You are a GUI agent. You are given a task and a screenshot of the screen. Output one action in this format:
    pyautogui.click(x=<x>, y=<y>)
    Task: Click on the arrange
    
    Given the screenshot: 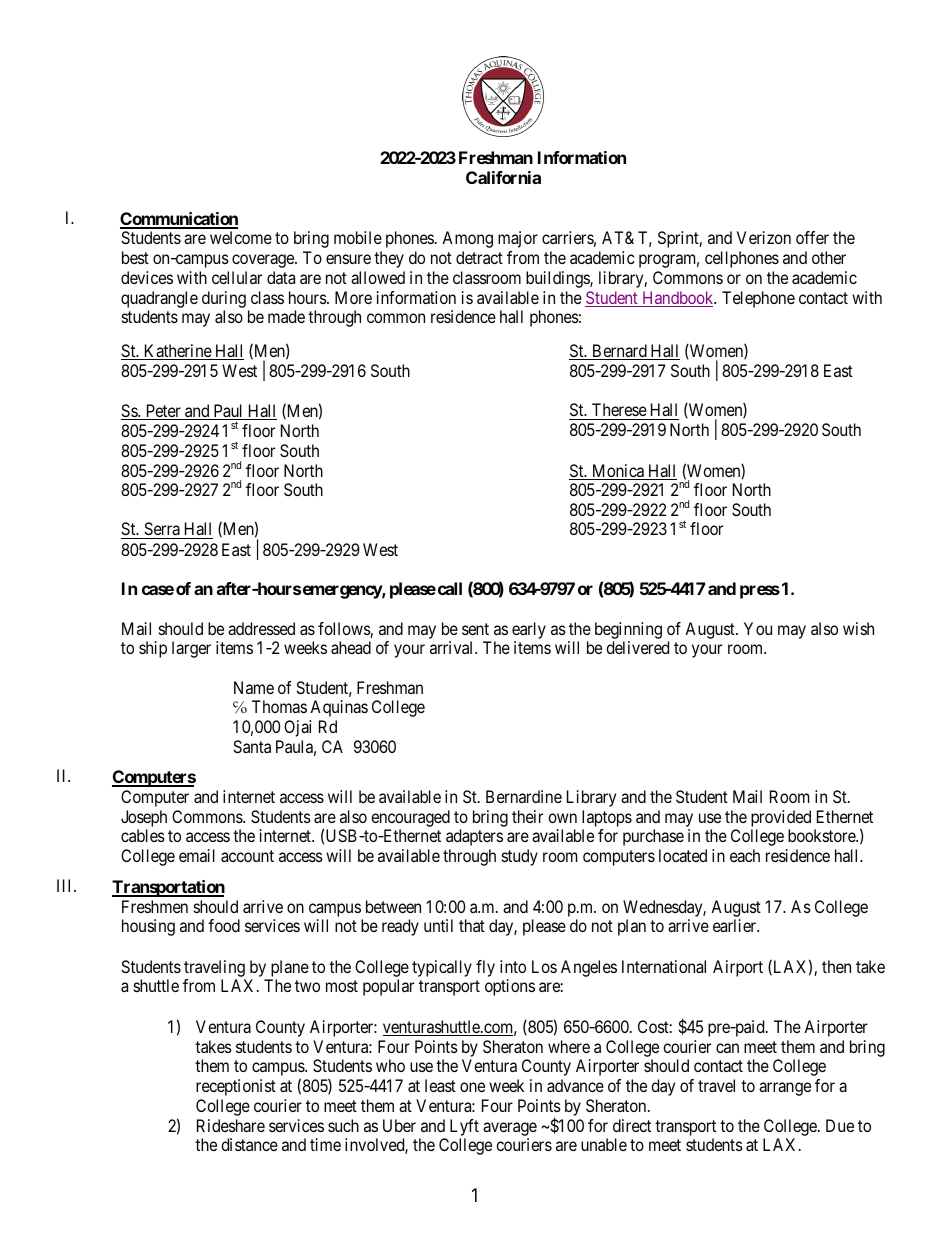 What is the action you would take?
    pyautogui.click(x=785, y=1089)
